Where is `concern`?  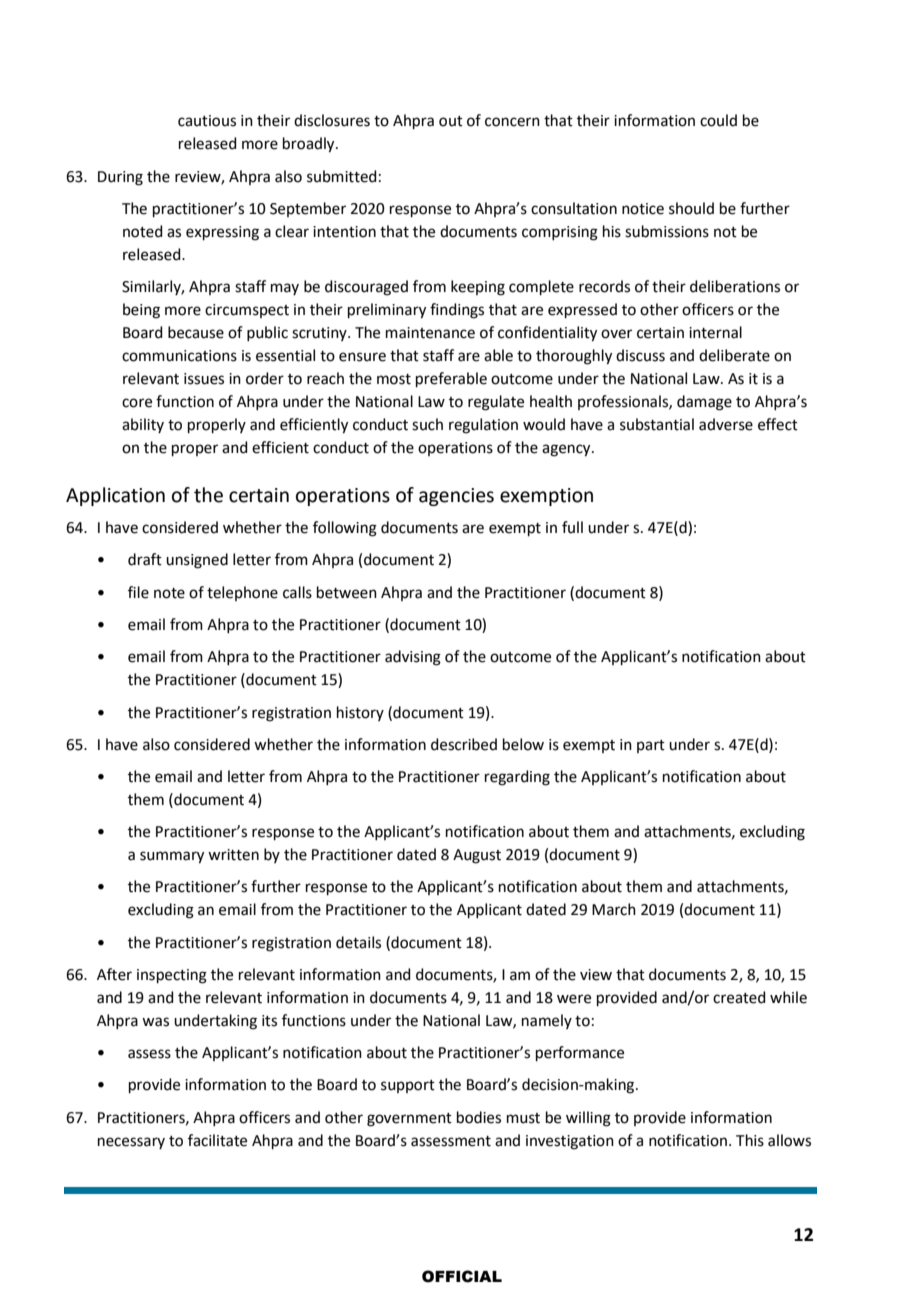
concern is located at coordinates (512, 122).
